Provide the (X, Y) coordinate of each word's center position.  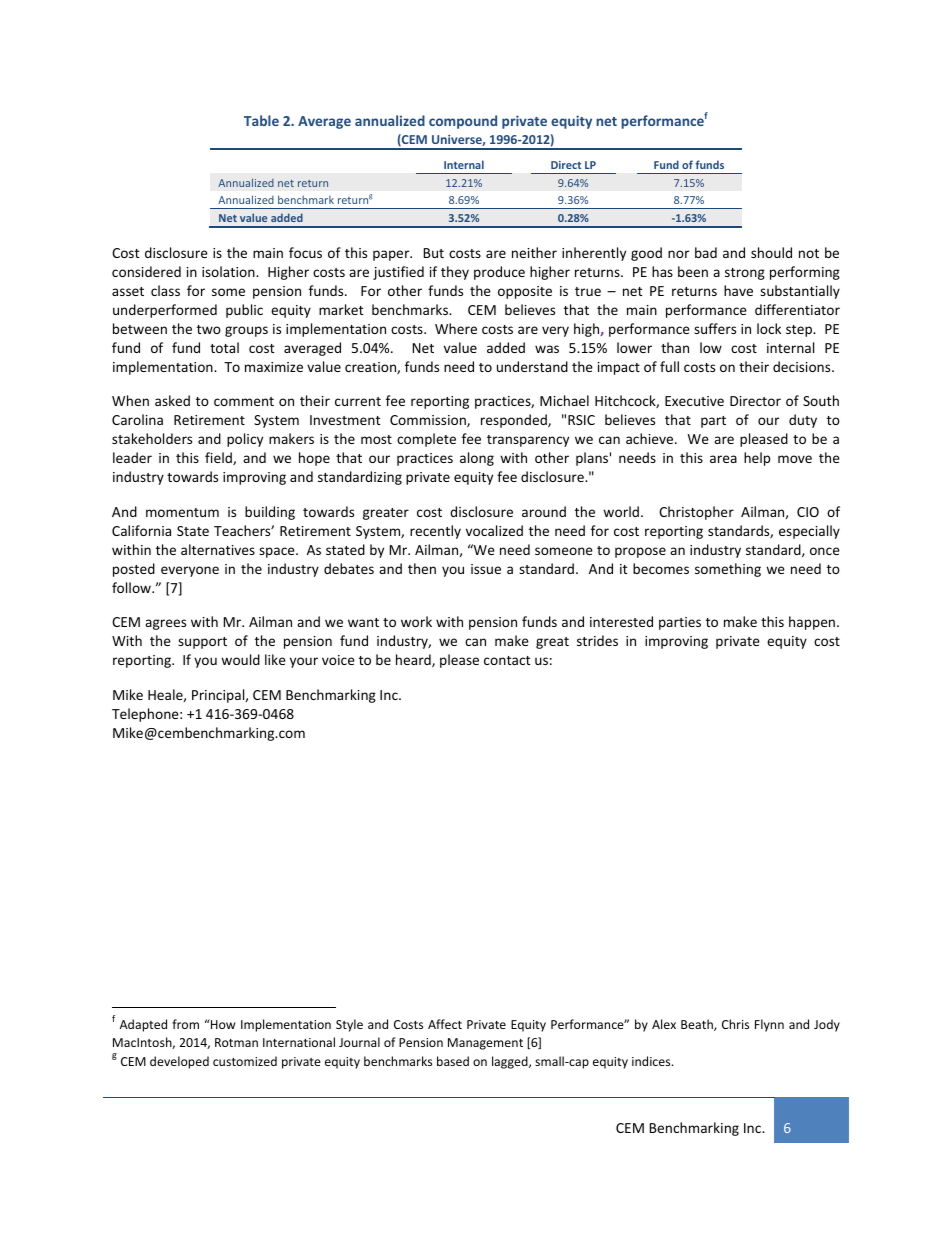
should (771, 252)
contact (507, 660)
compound (463, 122)
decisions (803, 366)
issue (486, 569)
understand (532, 366)
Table (261, 120)
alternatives (218, 549)
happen (812, 623)
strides (597, 640)
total (224, 347)
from (185, 1024)
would (240, 659)
